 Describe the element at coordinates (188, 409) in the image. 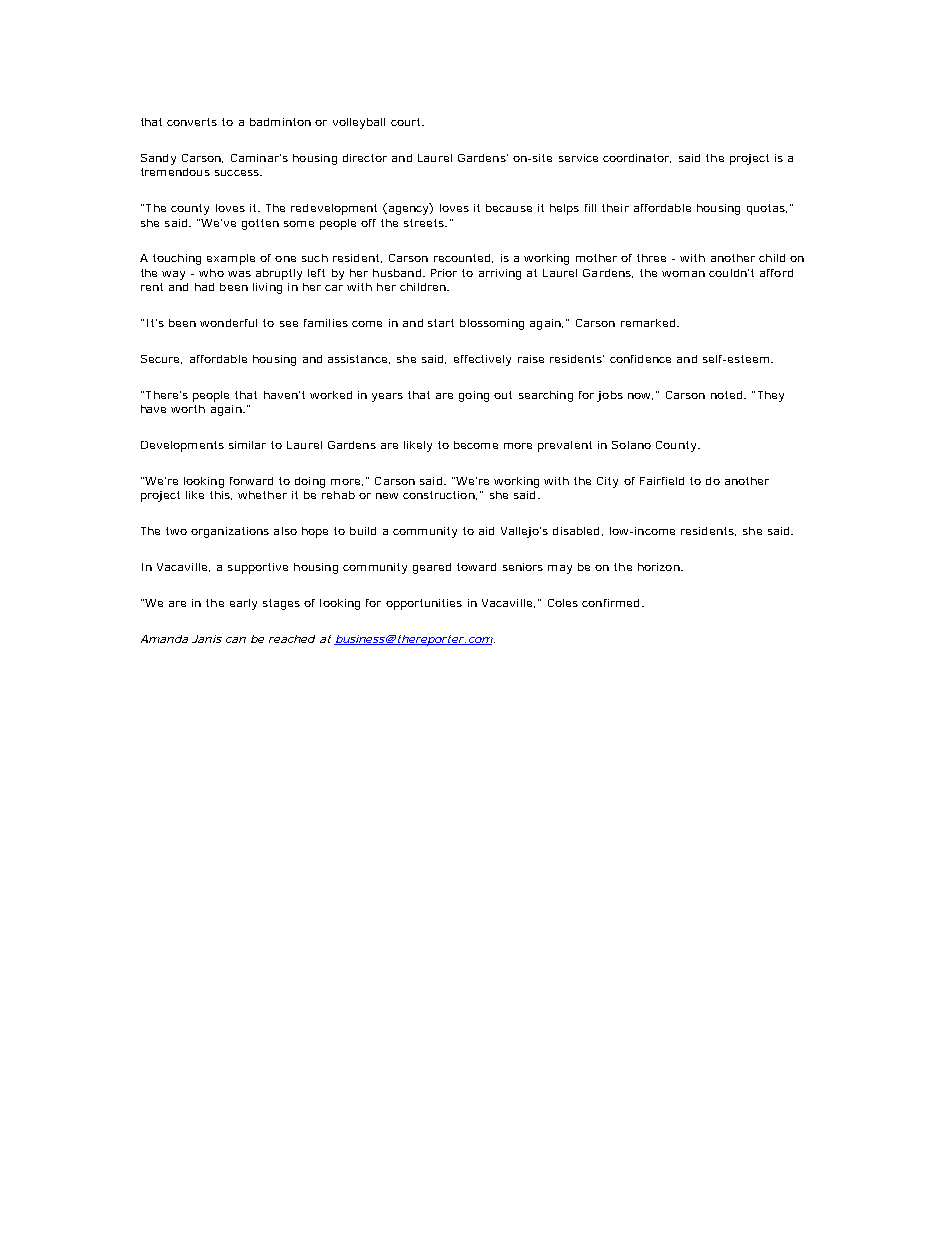

I see `worth` at that location.
